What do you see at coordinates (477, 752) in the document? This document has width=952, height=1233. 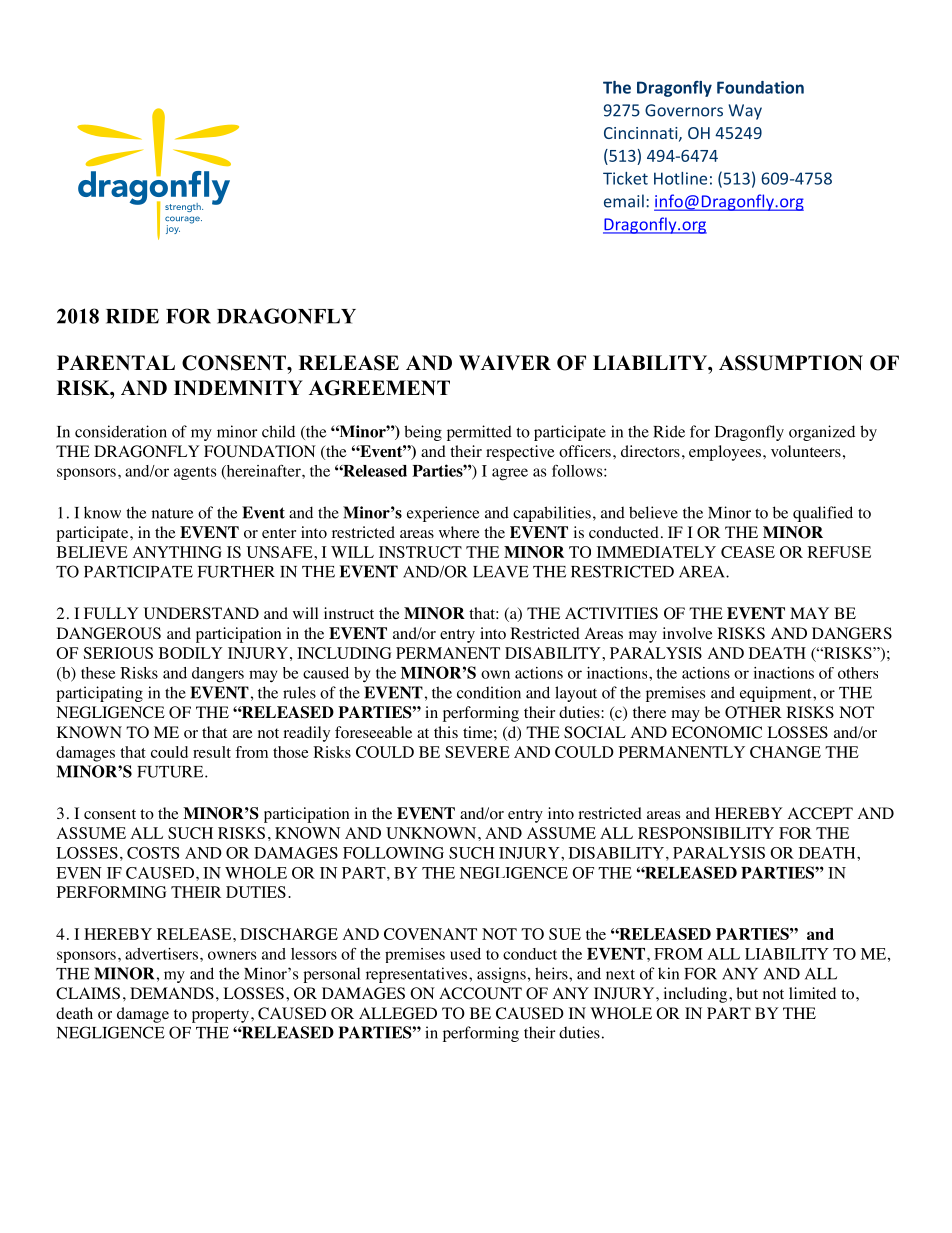 I see `SEVERE` at bounding box center [477, 752].
